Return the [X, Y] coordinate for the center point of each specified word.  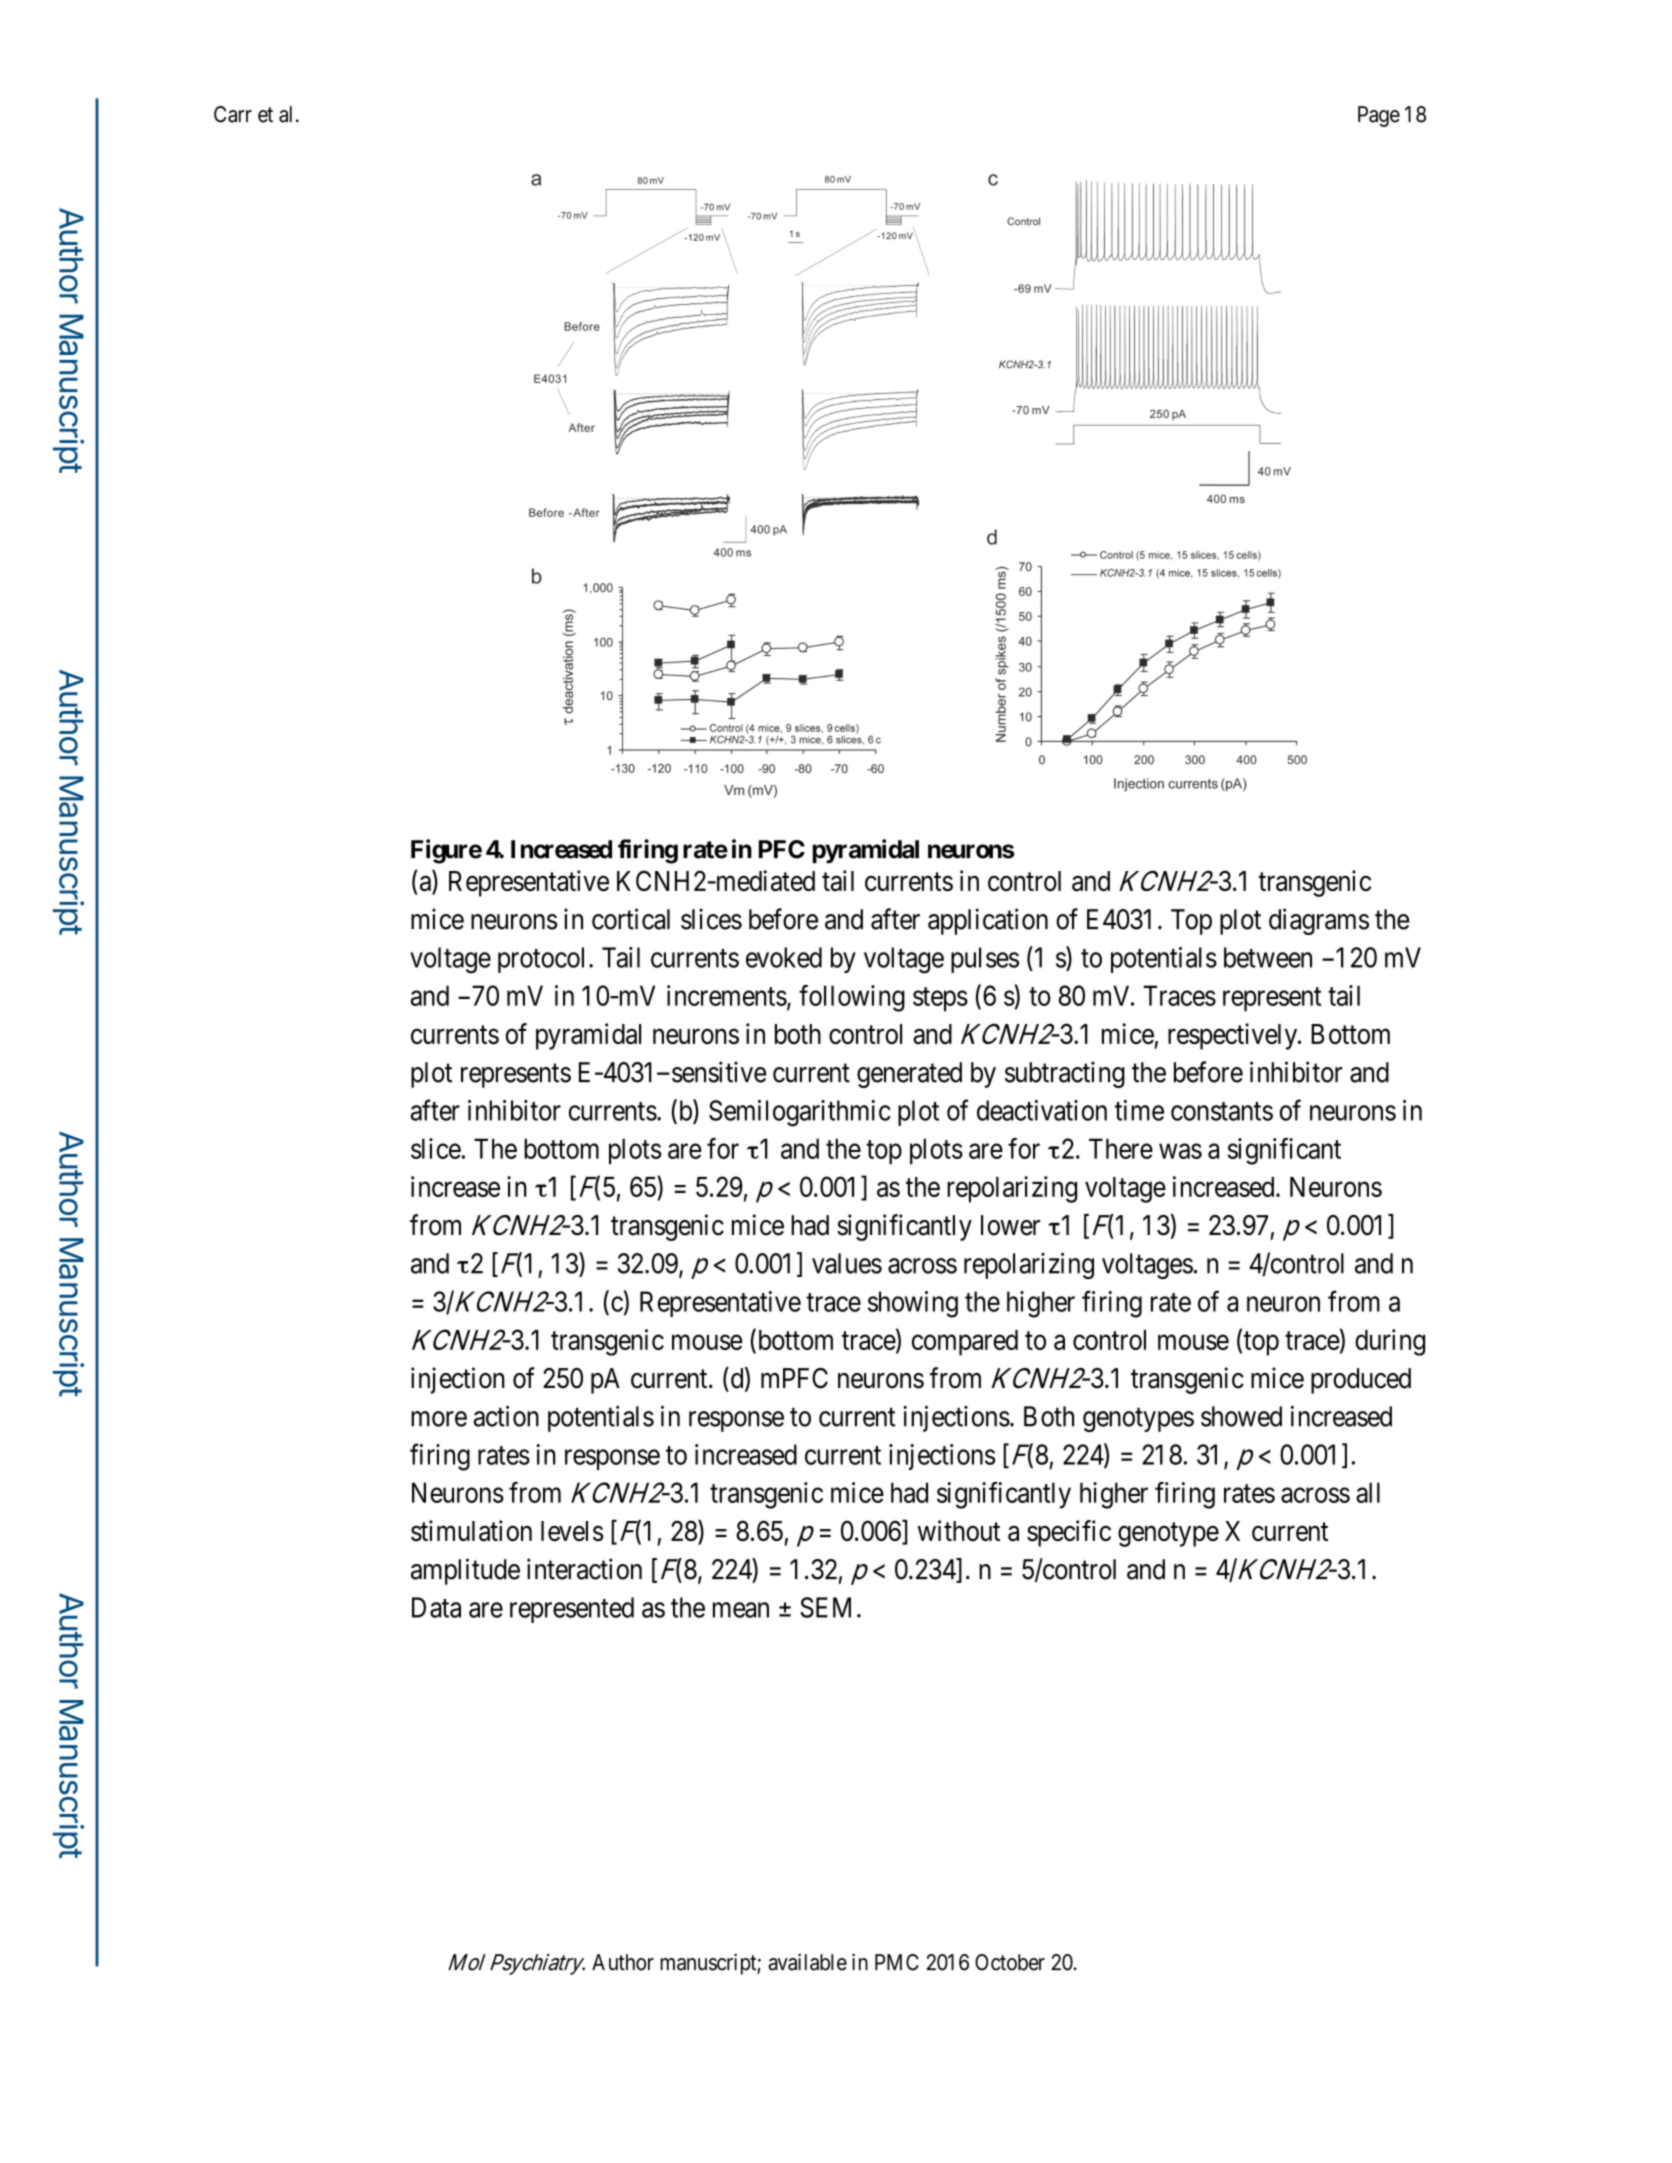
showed [1241, 1416]
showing [913, 1304]
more [439, 1419]
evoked [784, 957]
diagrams [1319, 921]
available [807, 1962]
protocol [541, 960]
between [1268, 957]
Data [436, 1607]
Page [1379, 116]
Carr [233, 114]
